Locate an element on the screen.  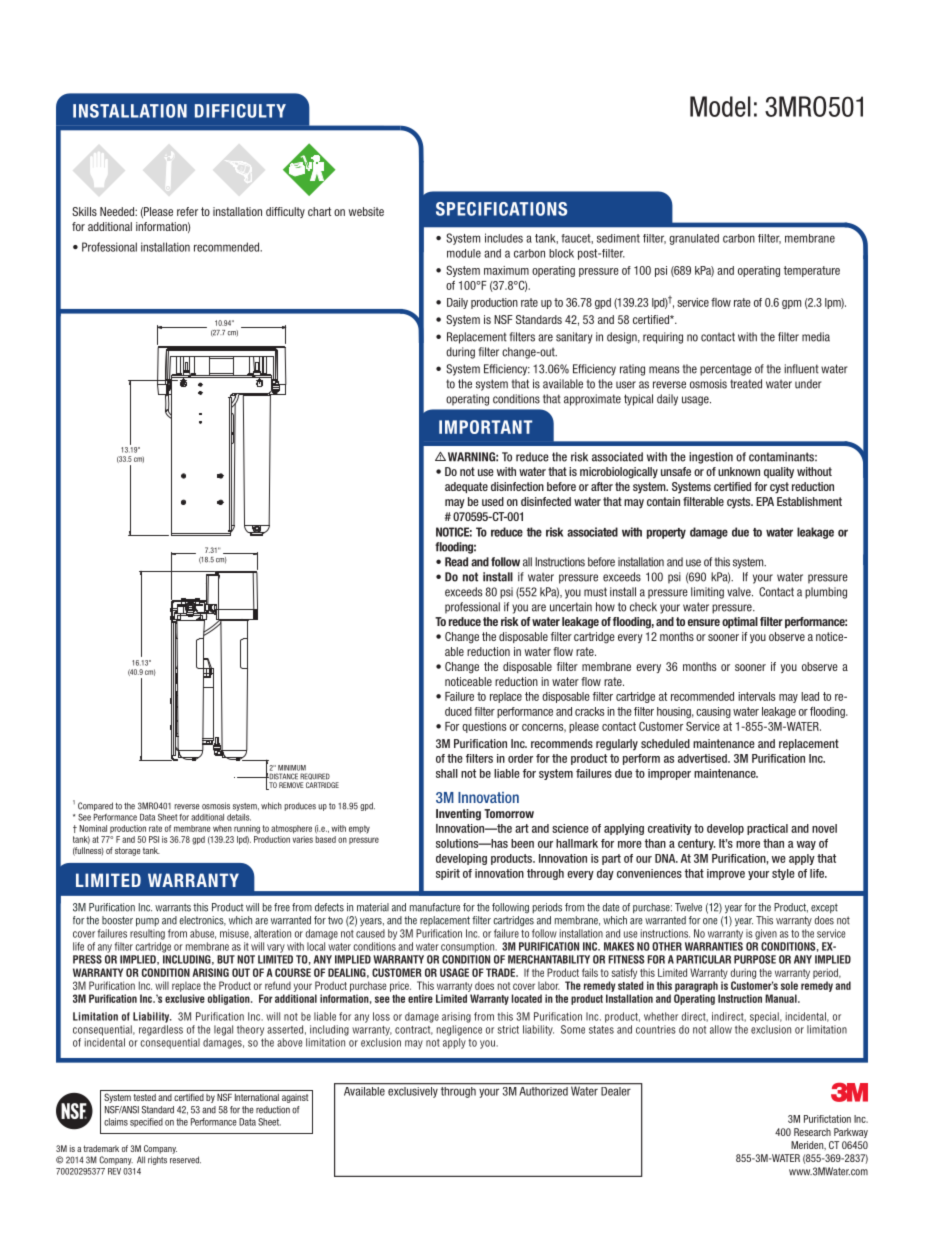
REMOVE is located at coordinates (291, 785).
